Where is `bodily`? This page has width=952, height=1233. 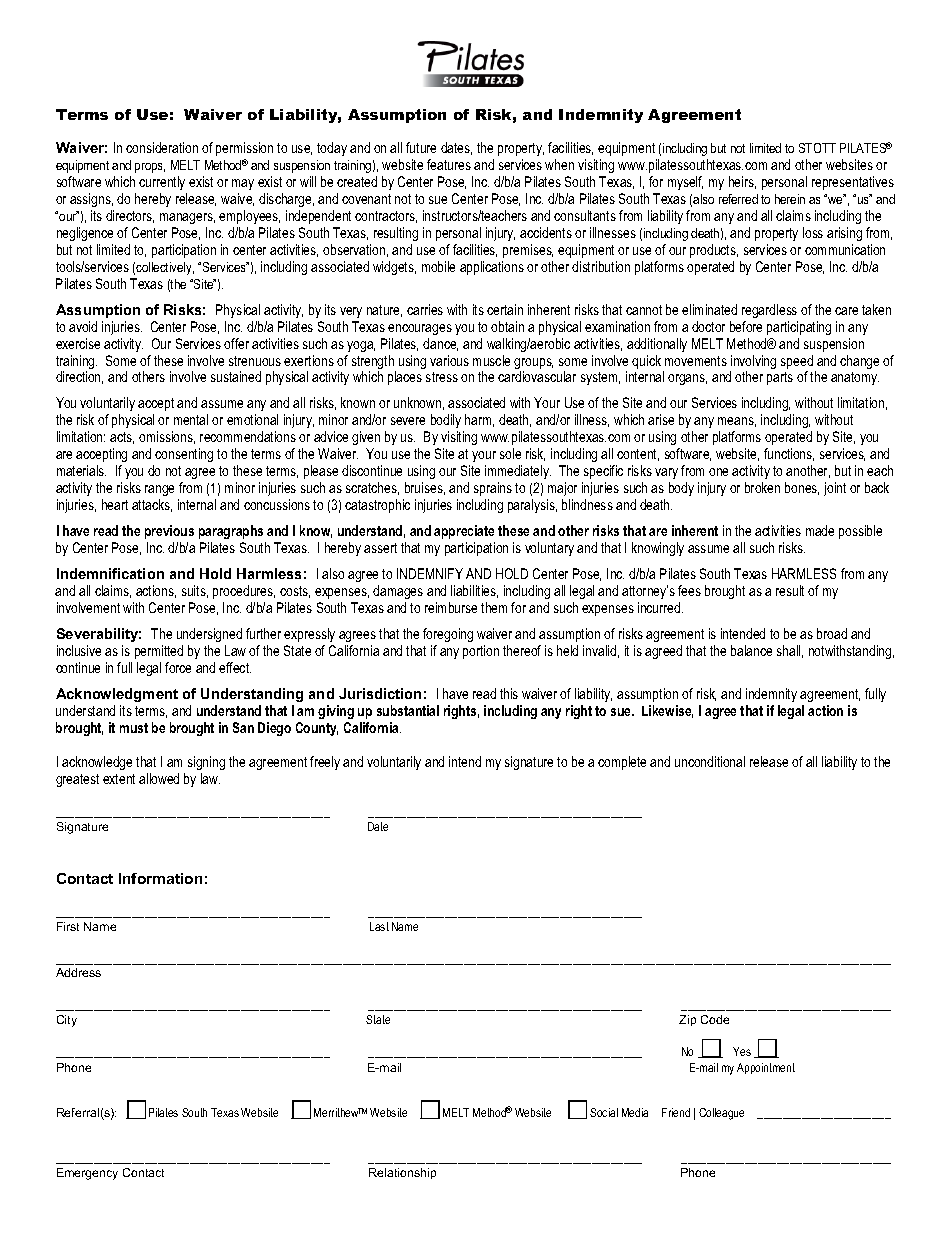
bodily is located at coordinates (447, 423).
